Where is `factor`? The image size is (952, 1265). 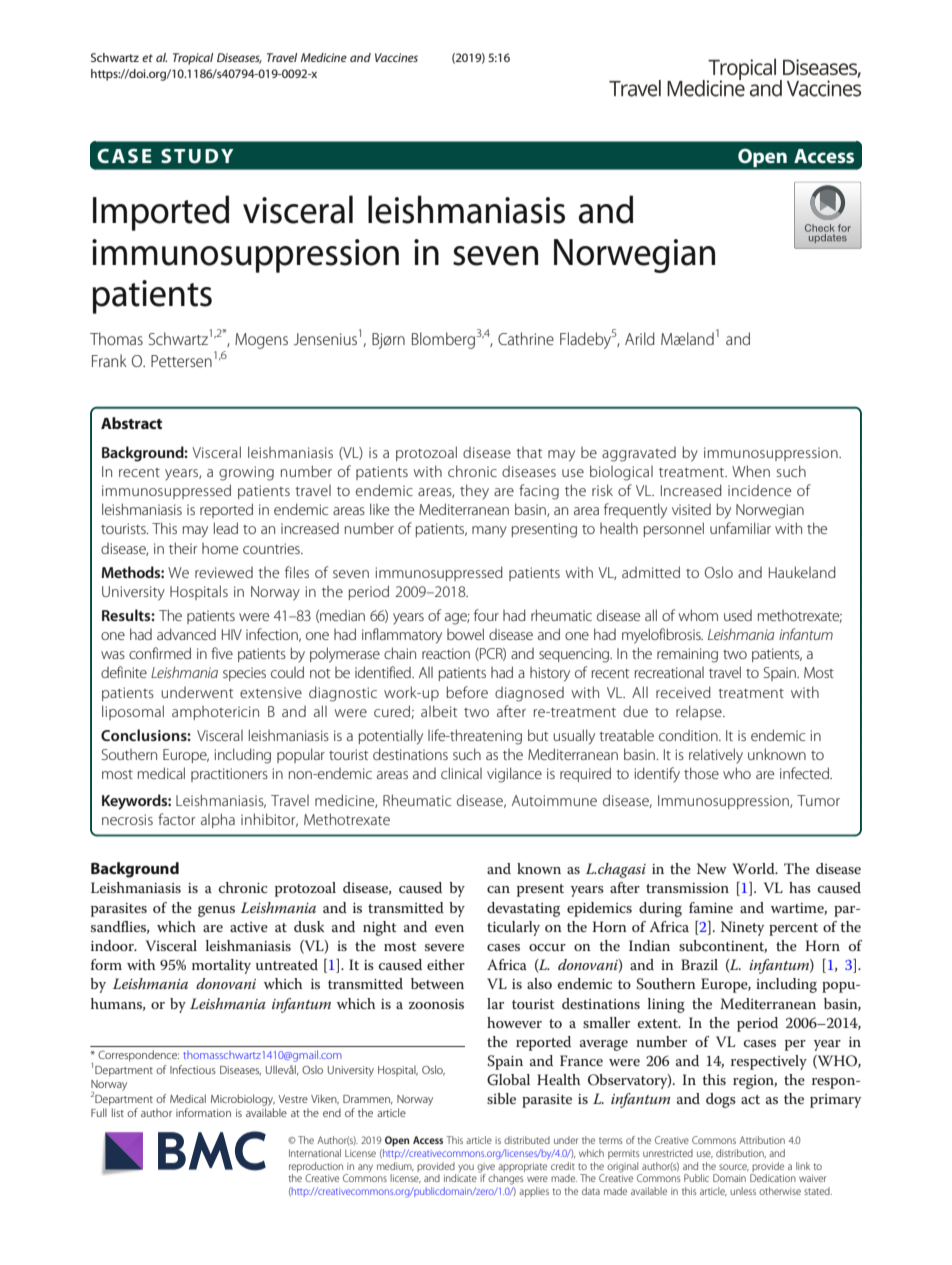
factor is located at coordinates (176, 819).
